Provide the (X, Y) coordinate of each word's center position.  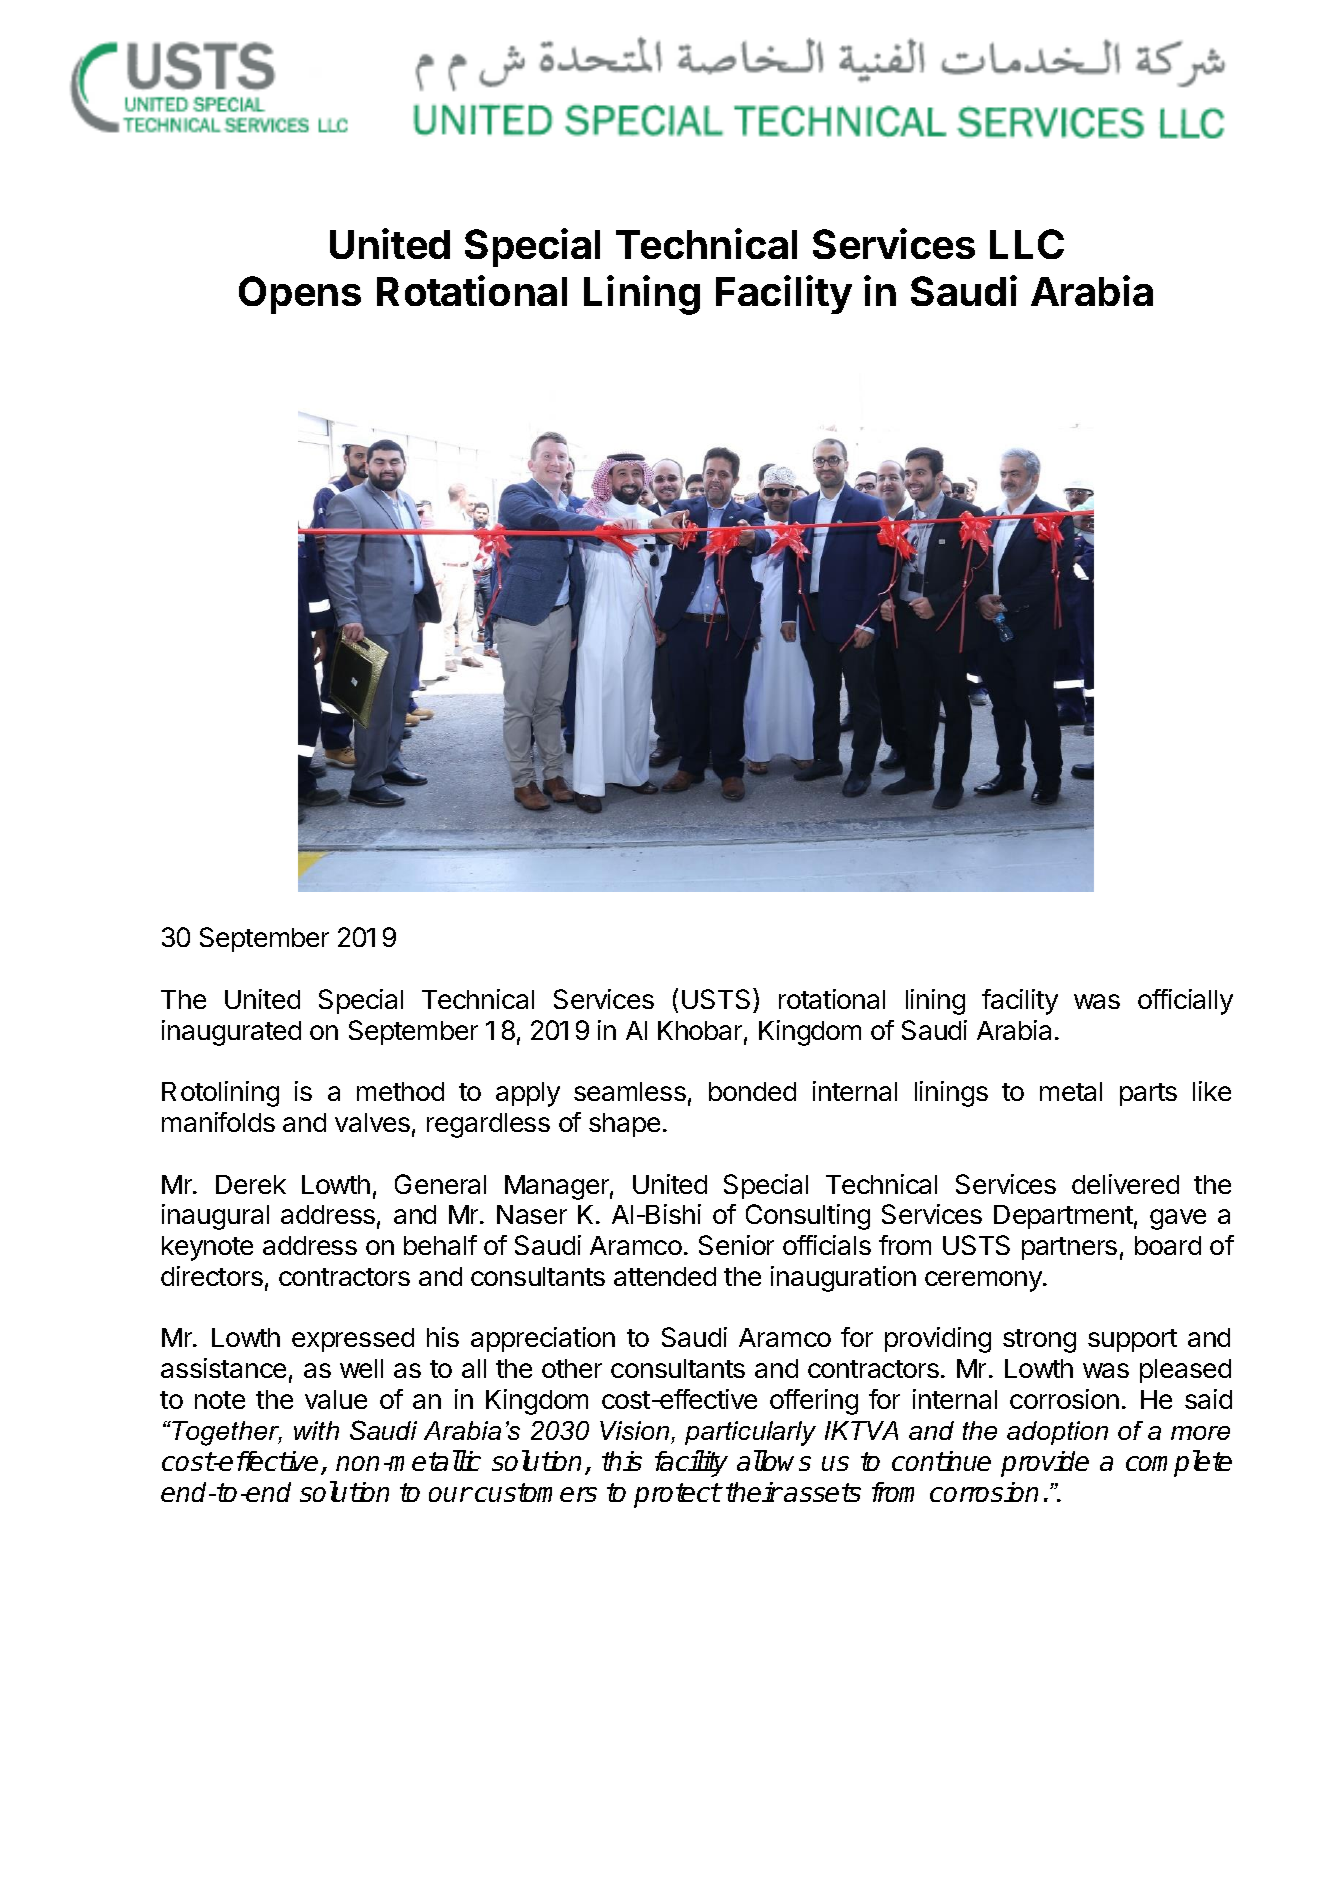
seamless (630, 1091)
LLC (1027, 244)
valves (372, 1122)
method (400, 1091)
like (1212, 1091)
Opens (300, 295)
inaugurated (231, 1033)
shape (624, 1125)
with (316, 1430)
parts (1148, 1094)
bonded (752, 1091)
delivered (1125, 1184)
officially (1185, 1002)
